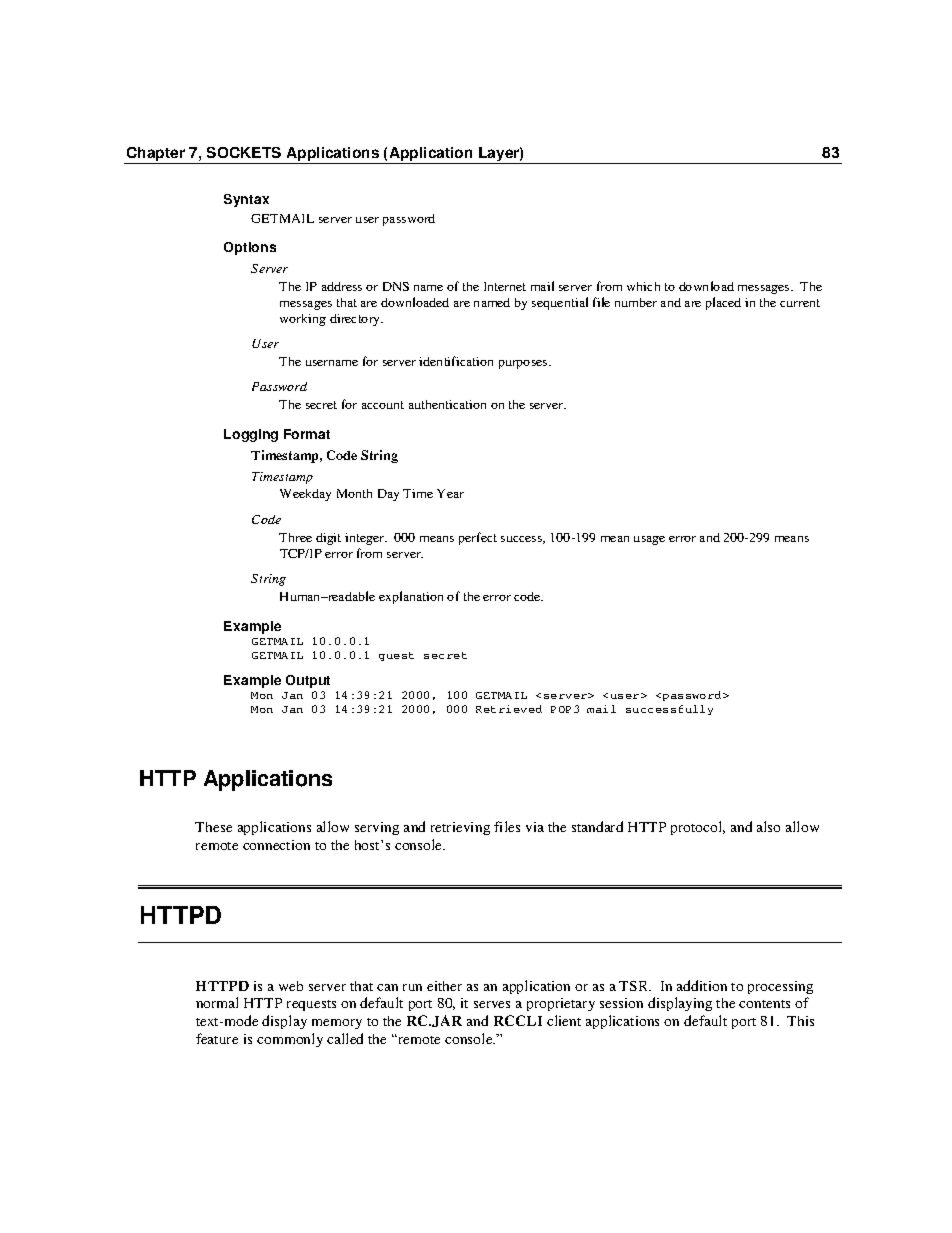 This image has height=1233, width=952. Describe the element at coordinates (251, 435) in the image. I see `Logging` at that location.
